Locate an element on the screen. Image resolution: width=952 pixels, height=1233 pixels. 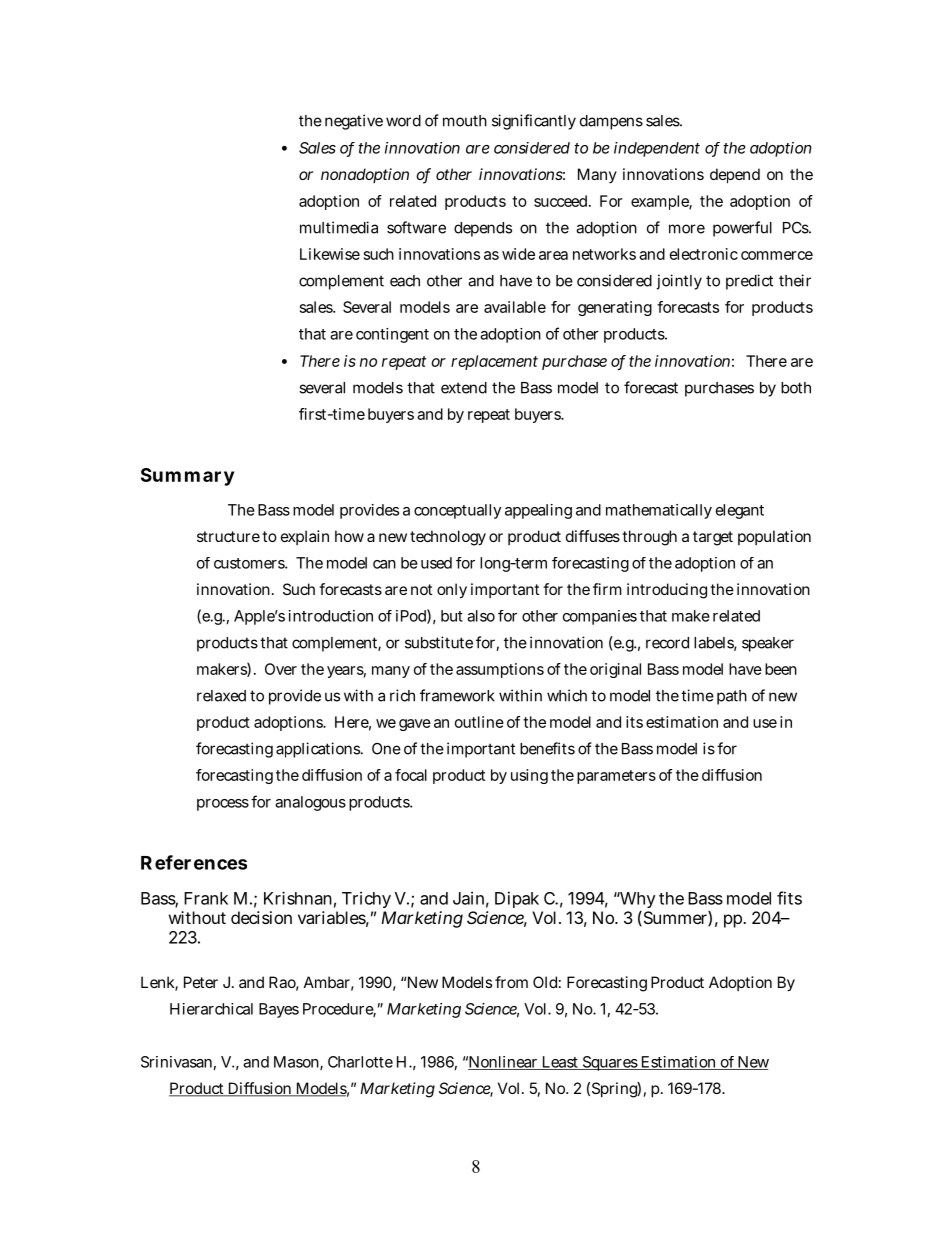
parameters is located at coordinates (616, 777).
